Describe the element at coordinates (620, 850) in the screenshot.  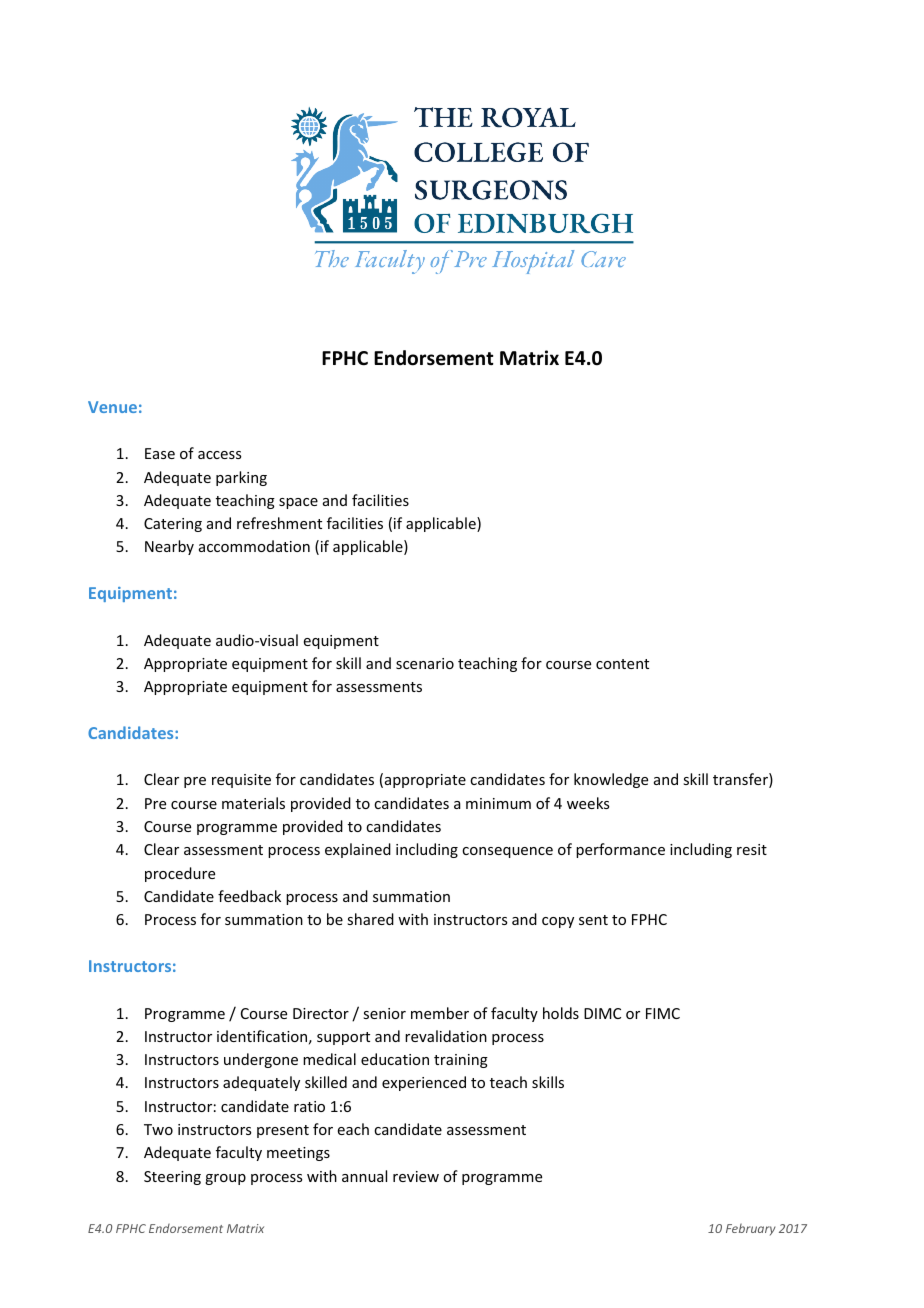
I see `performance` at that location.
